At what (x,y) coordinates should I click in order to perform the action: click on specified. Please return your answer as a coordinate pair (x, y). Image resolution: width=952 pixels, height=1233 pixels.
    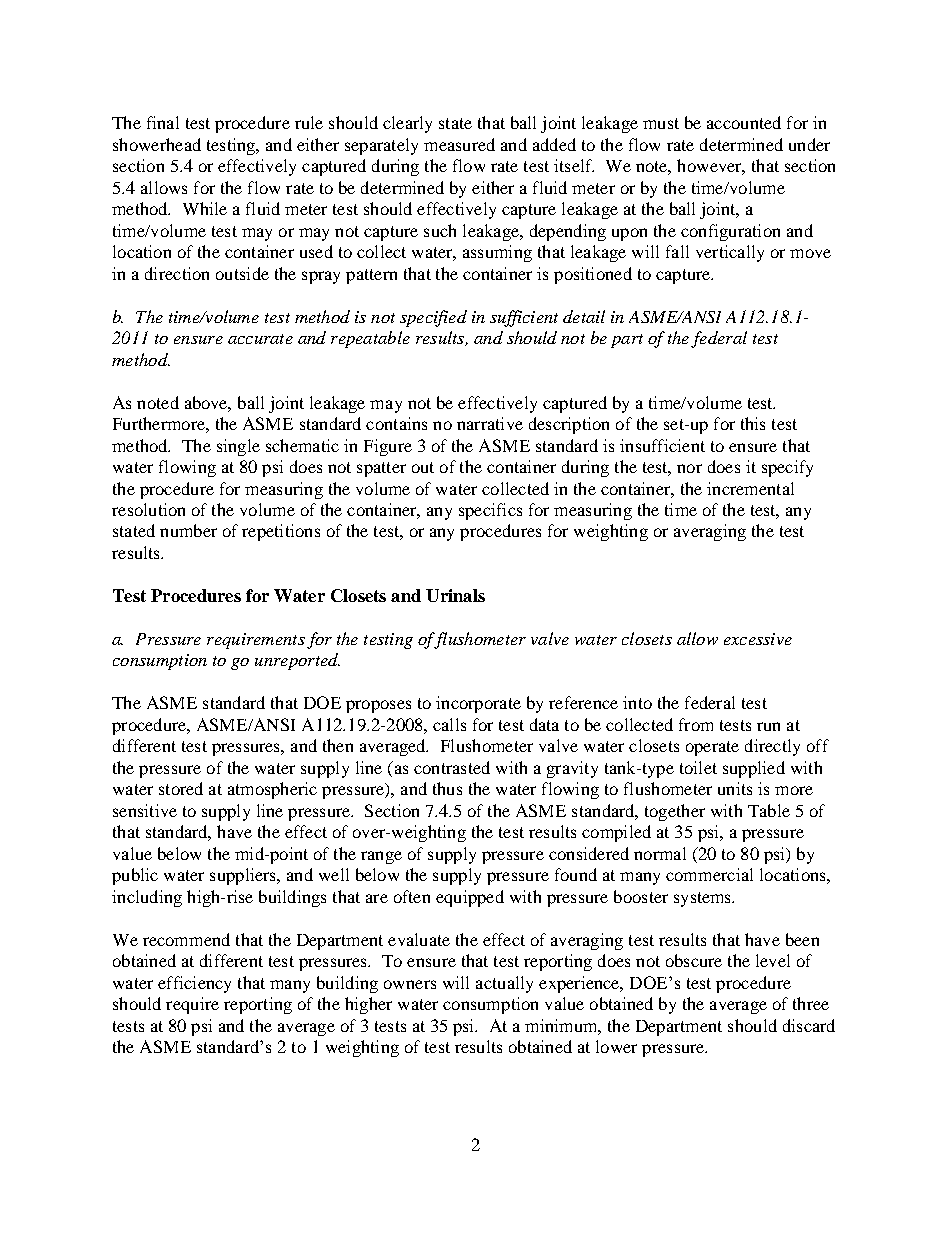
    Looking at the image, I should click on (433, 318).
